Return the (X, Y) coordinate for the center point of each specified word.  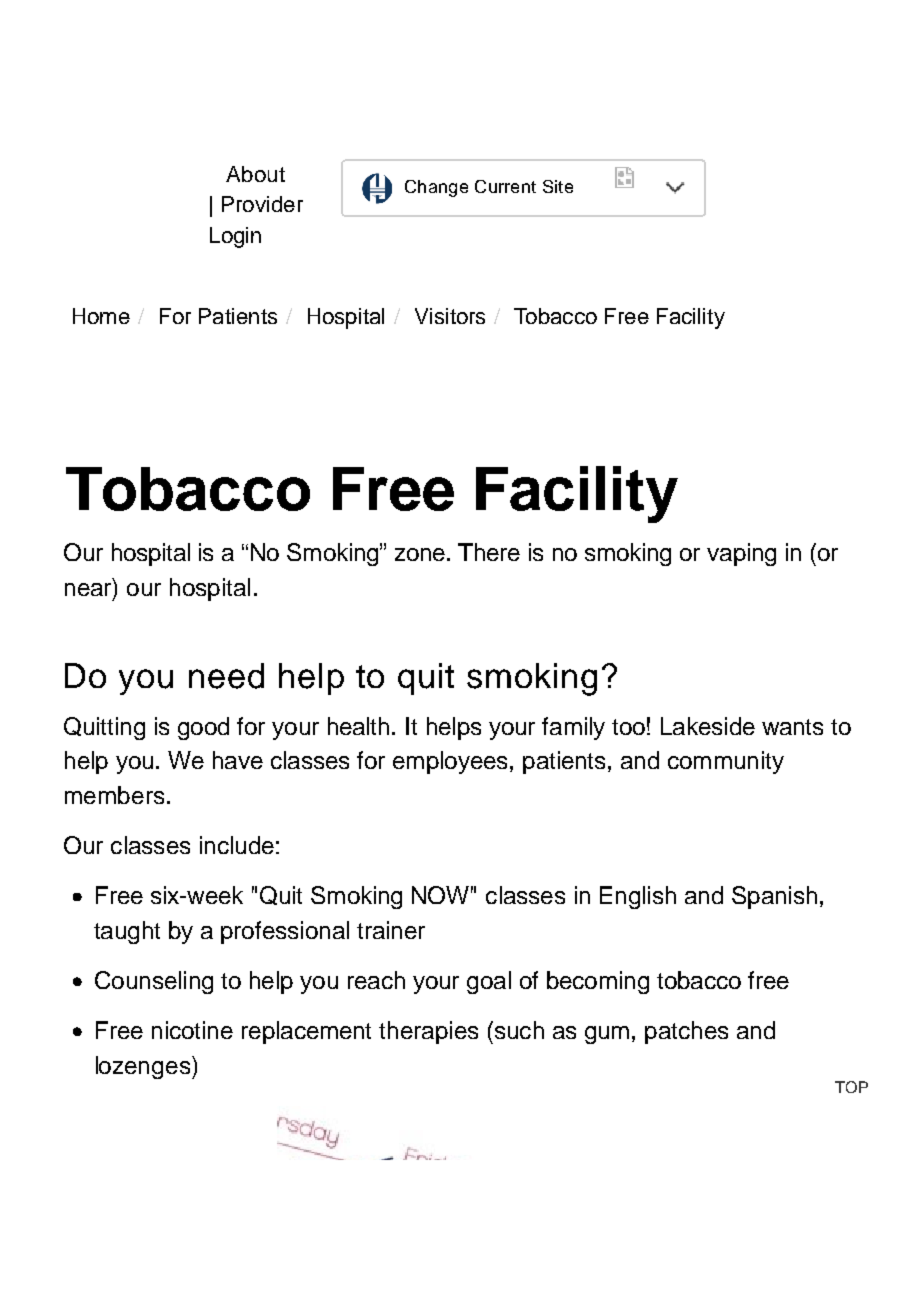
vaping (741, 554)
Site (558, 186)
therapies (428, 1032)
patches (686, 1032)
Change (436, 188)
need (226, 676)
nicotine (192, 1030)
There (489, 552)
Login (235, 237)
